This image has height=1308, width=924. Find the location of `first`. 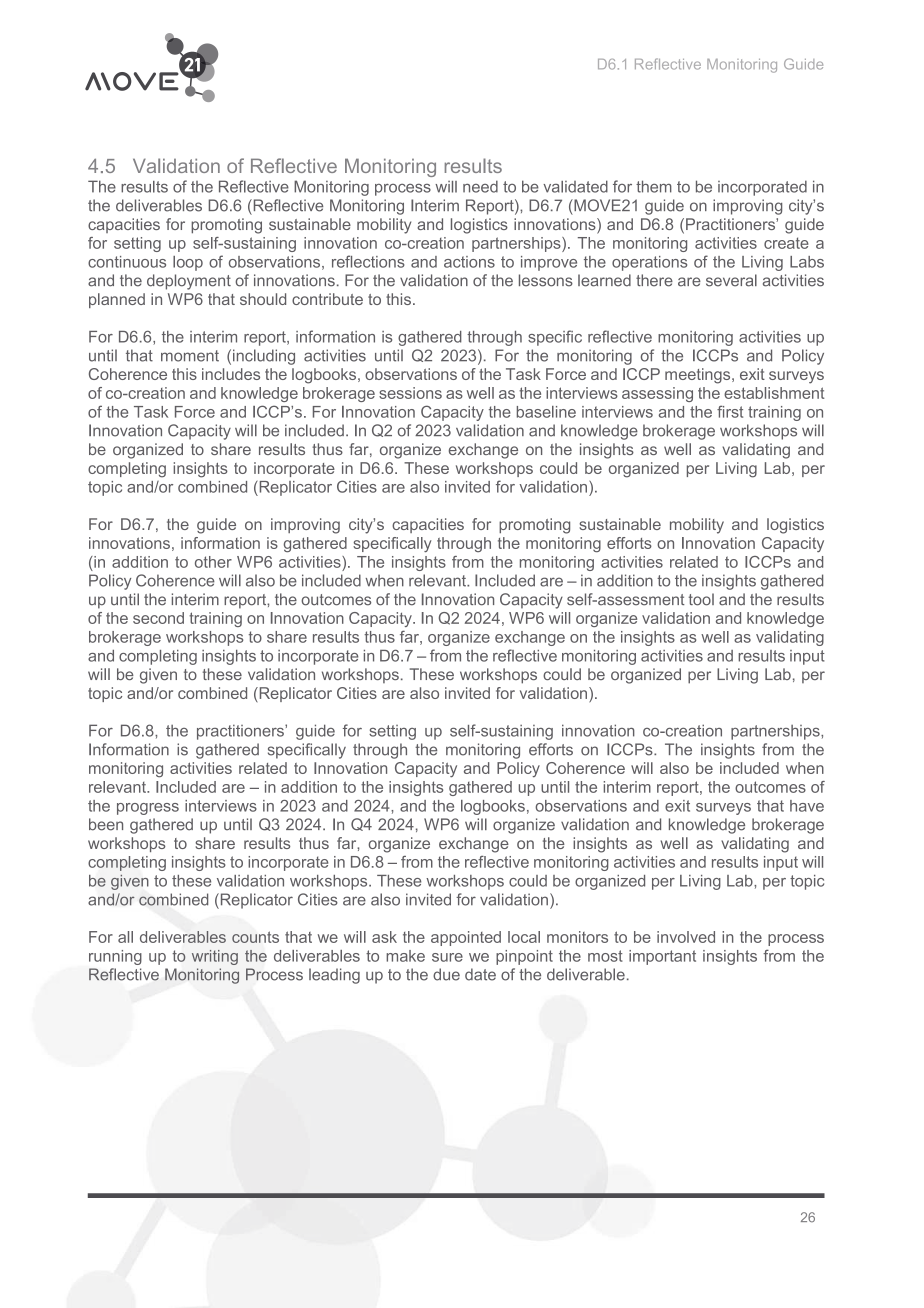

first is located at coordinates (730, 411).
